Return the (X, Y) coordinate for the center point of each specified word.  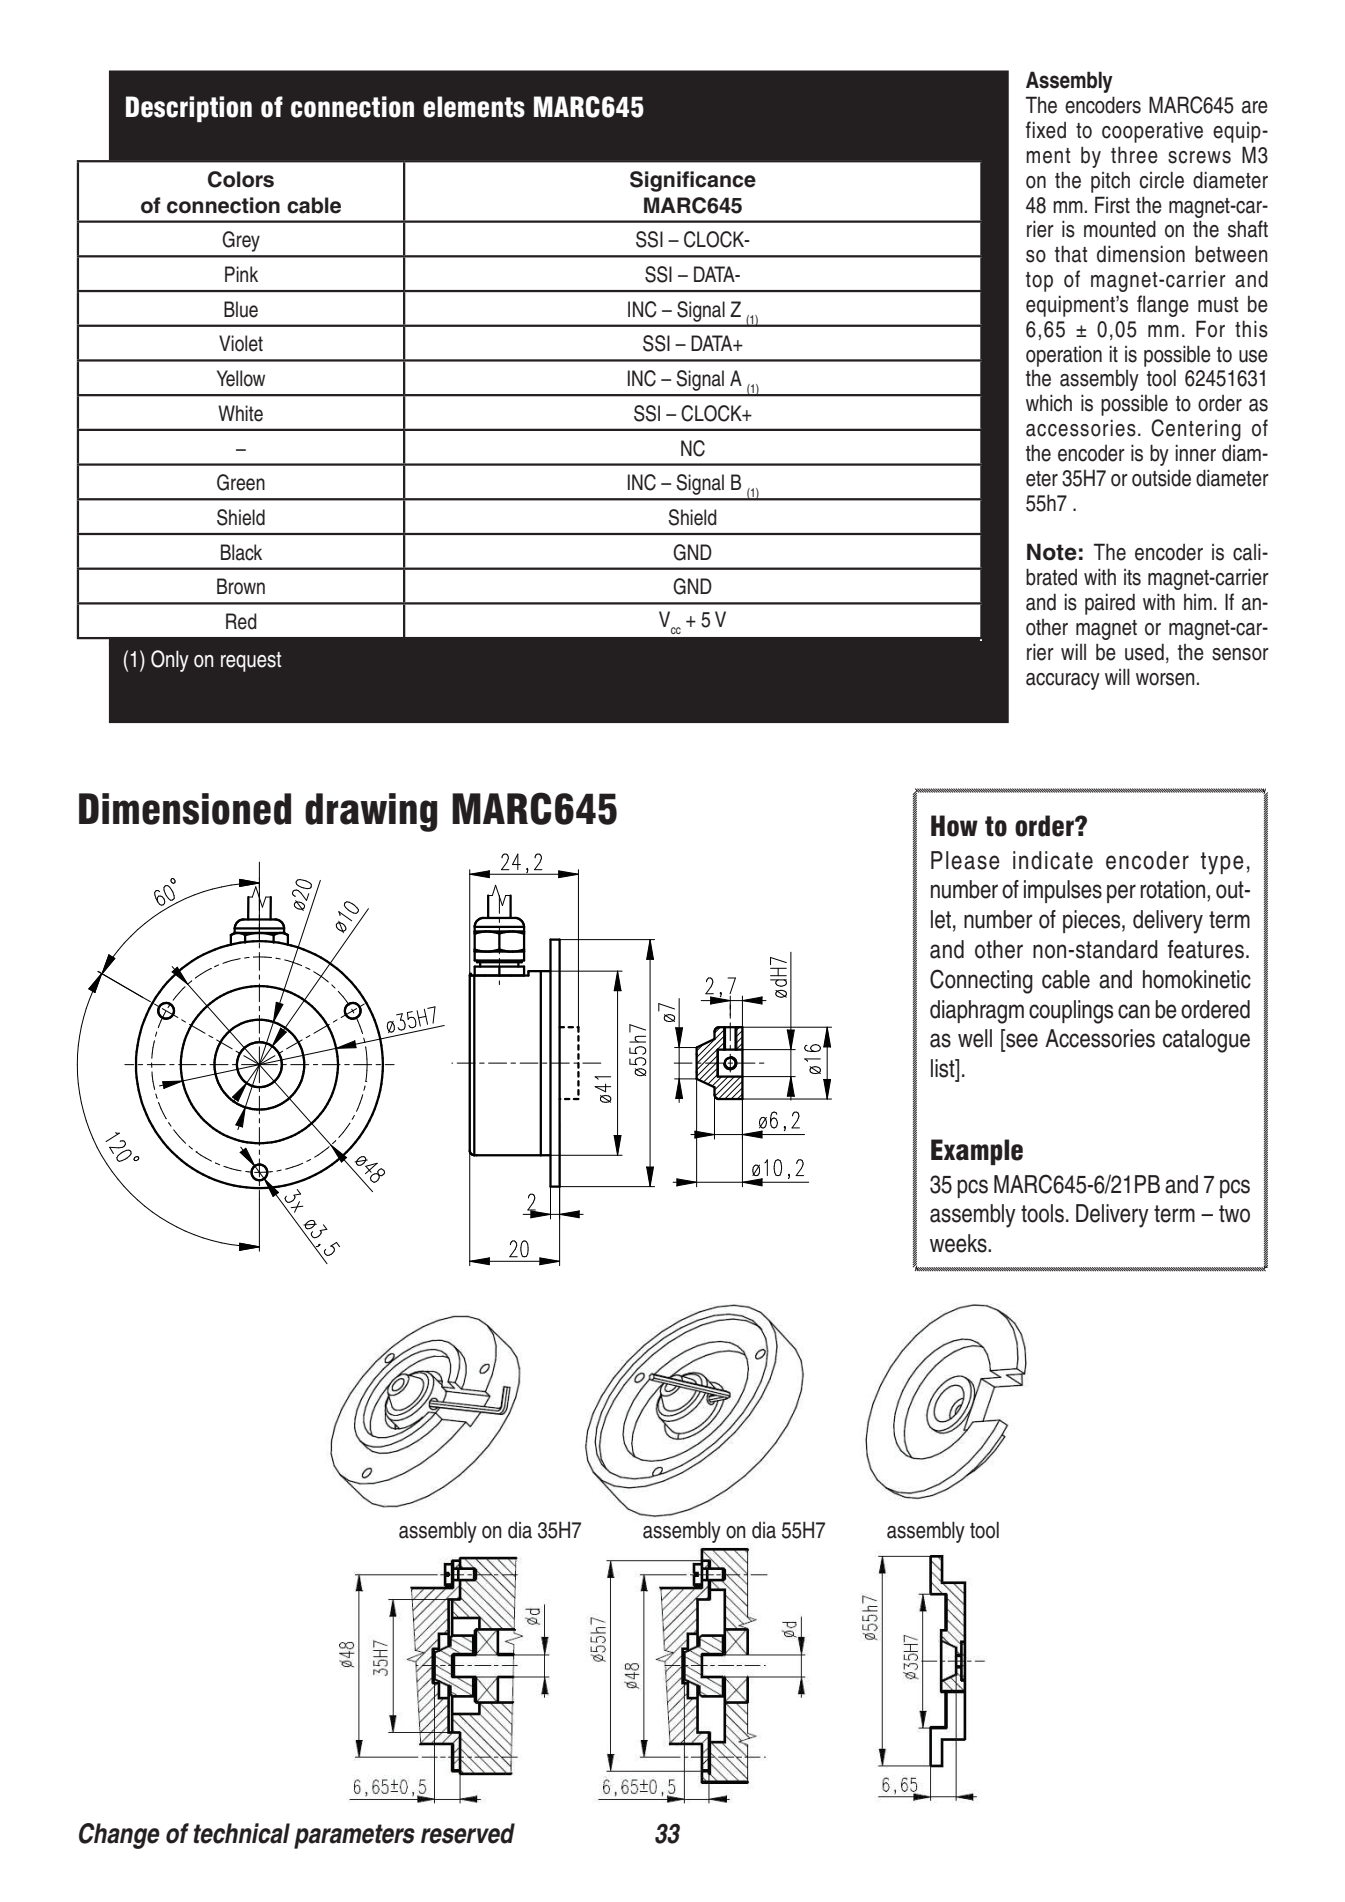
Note (1052, 552)
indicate (1053, 860)
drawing (371, 812)
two (1234, 1214)
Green (241, 482)
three (1134, 155)
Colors (241, 179)
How (954, 826)
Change (119, 1836)
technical (242, 1833)
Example (977, 1152)
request (251, 662)
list (944, 1068)
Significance (693, 181)
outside (1161, 478)
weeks (959, 1243)
